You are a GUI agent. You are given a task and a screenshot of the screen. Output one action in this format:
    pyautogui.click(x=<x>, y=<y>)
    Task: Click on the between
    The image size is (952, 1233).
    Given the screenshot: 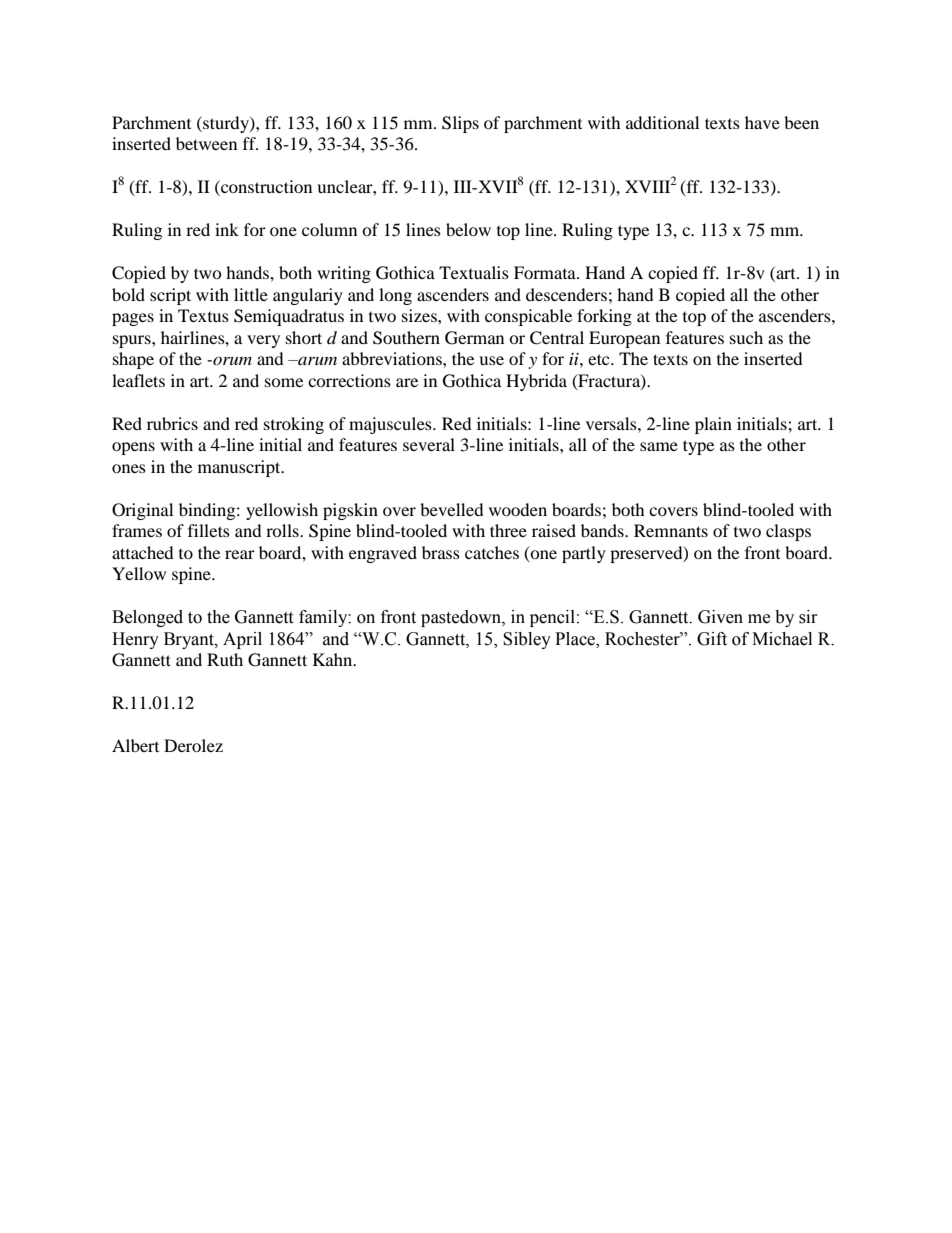 What is the action you would take?
    pyautogui.click(x=206, y=143)
